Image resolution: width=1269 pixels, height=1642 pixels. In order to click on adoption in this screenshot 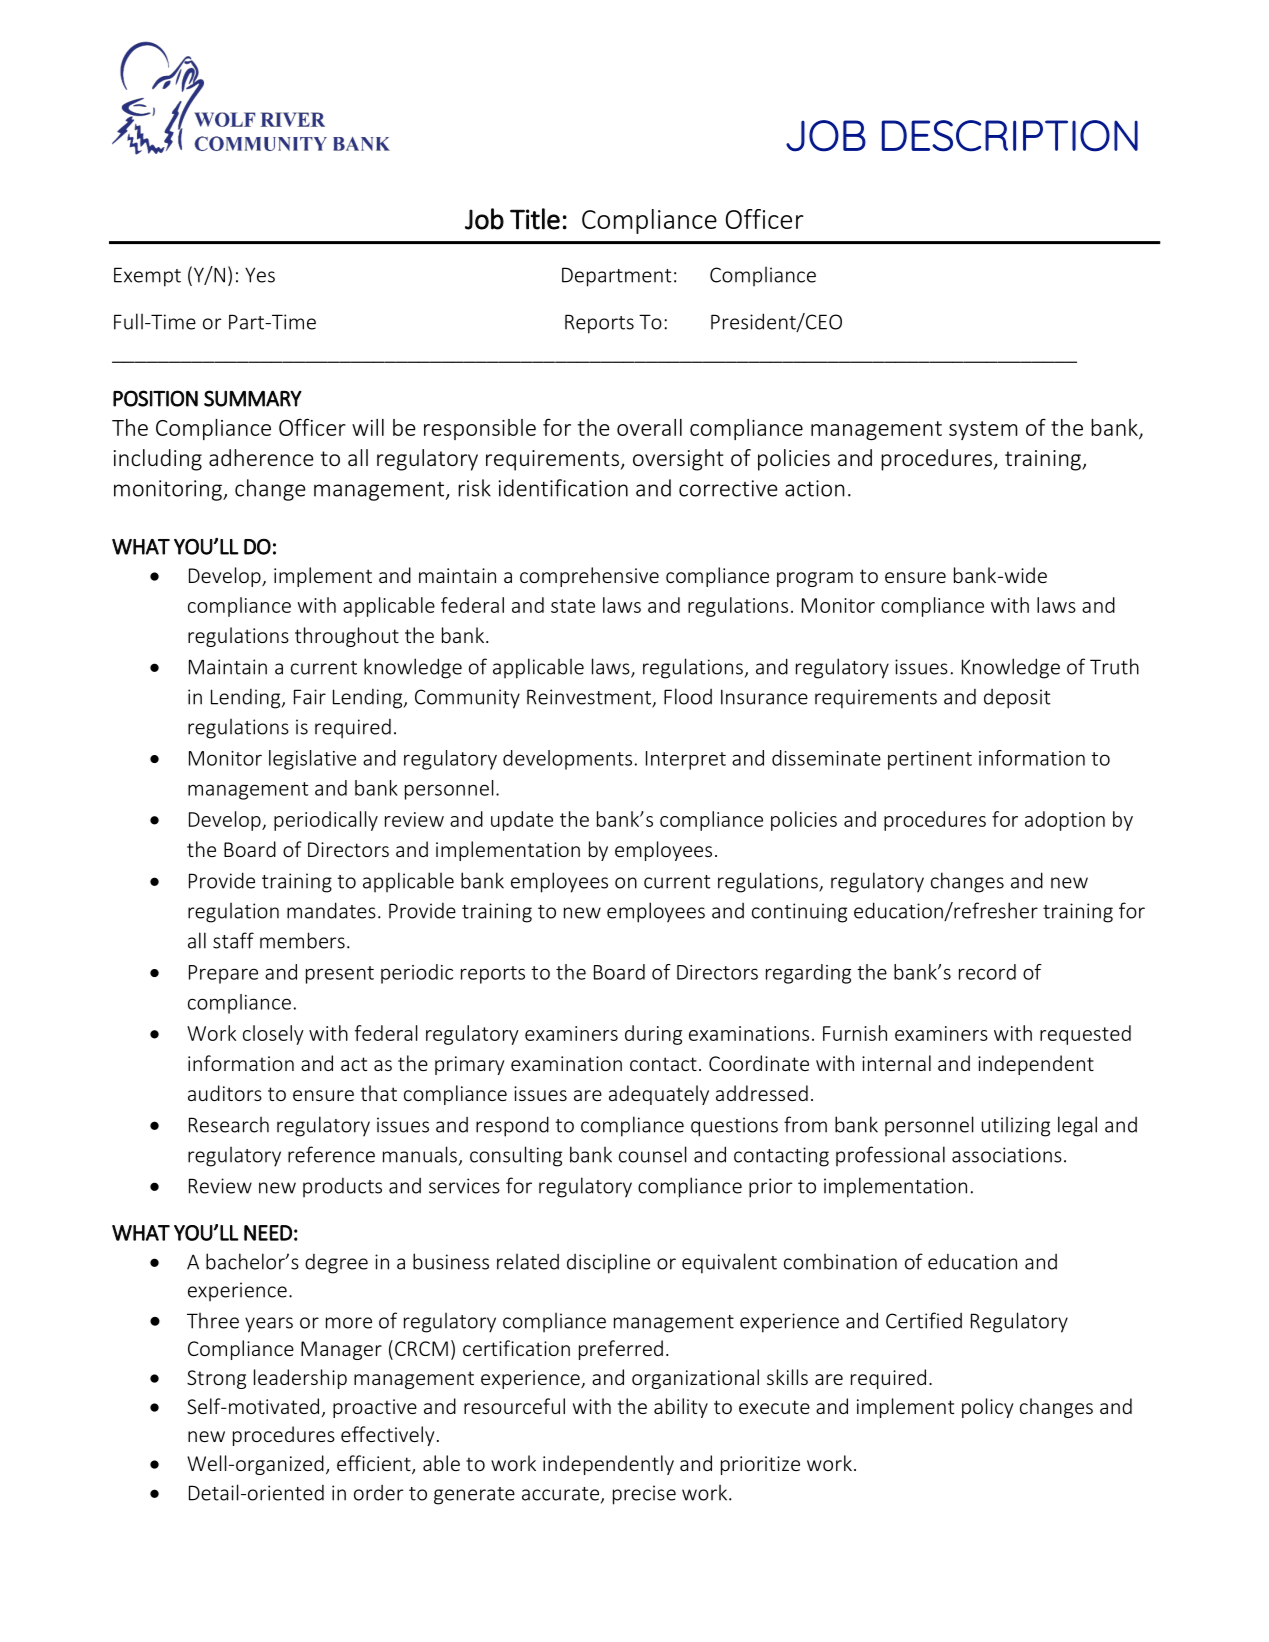, I will do `click(1065, 821)`.
